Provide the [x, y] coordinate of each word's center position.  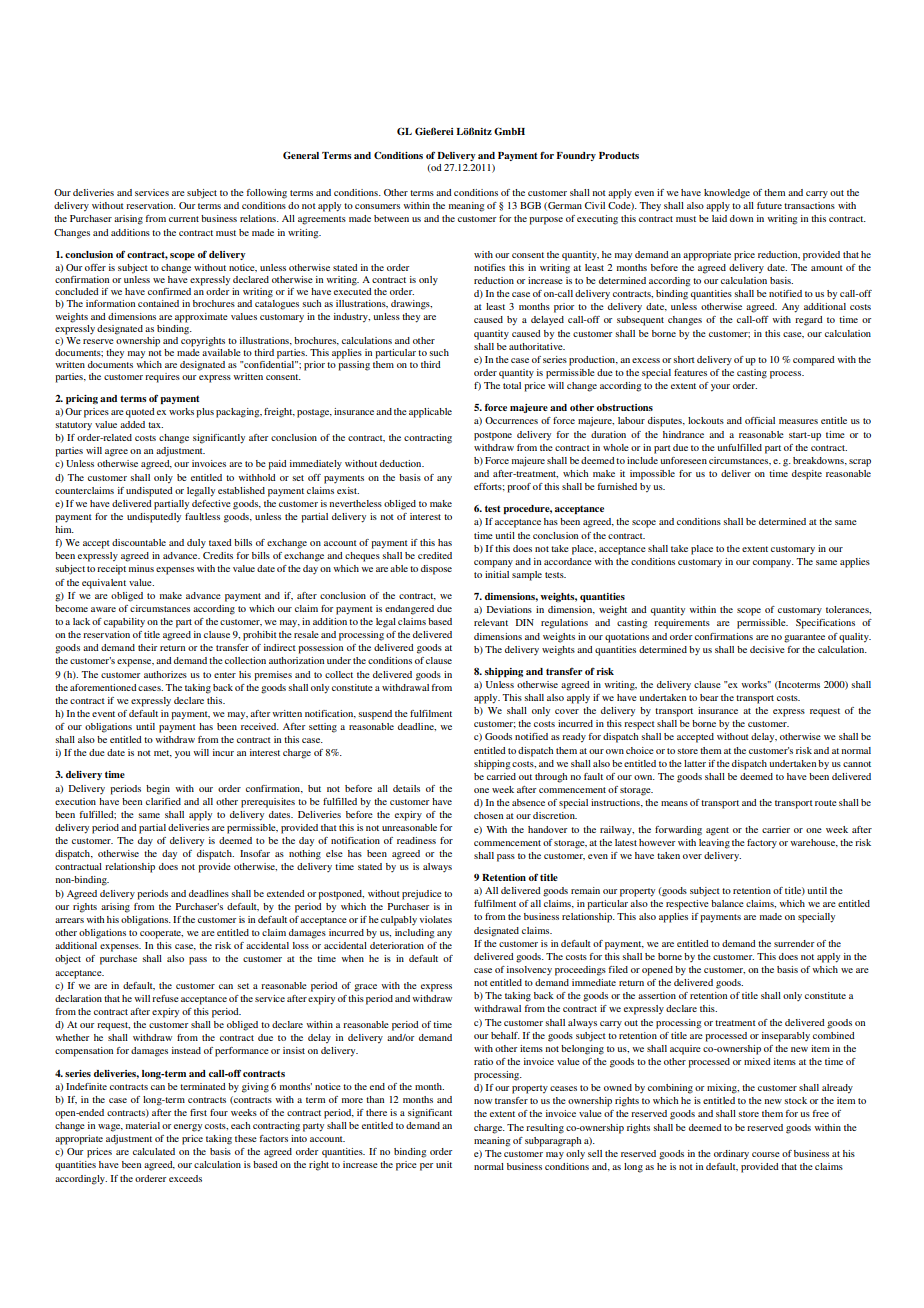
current [184, 219]
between [391, 218]
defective [211, 503]
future [769, 205]
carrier [776, 829]
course [766, 1154]
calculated [154, 1151]
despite [807, 475]
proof [519, 488]
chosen [488, 815]
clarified [163, 801]
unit [444, 1164]
